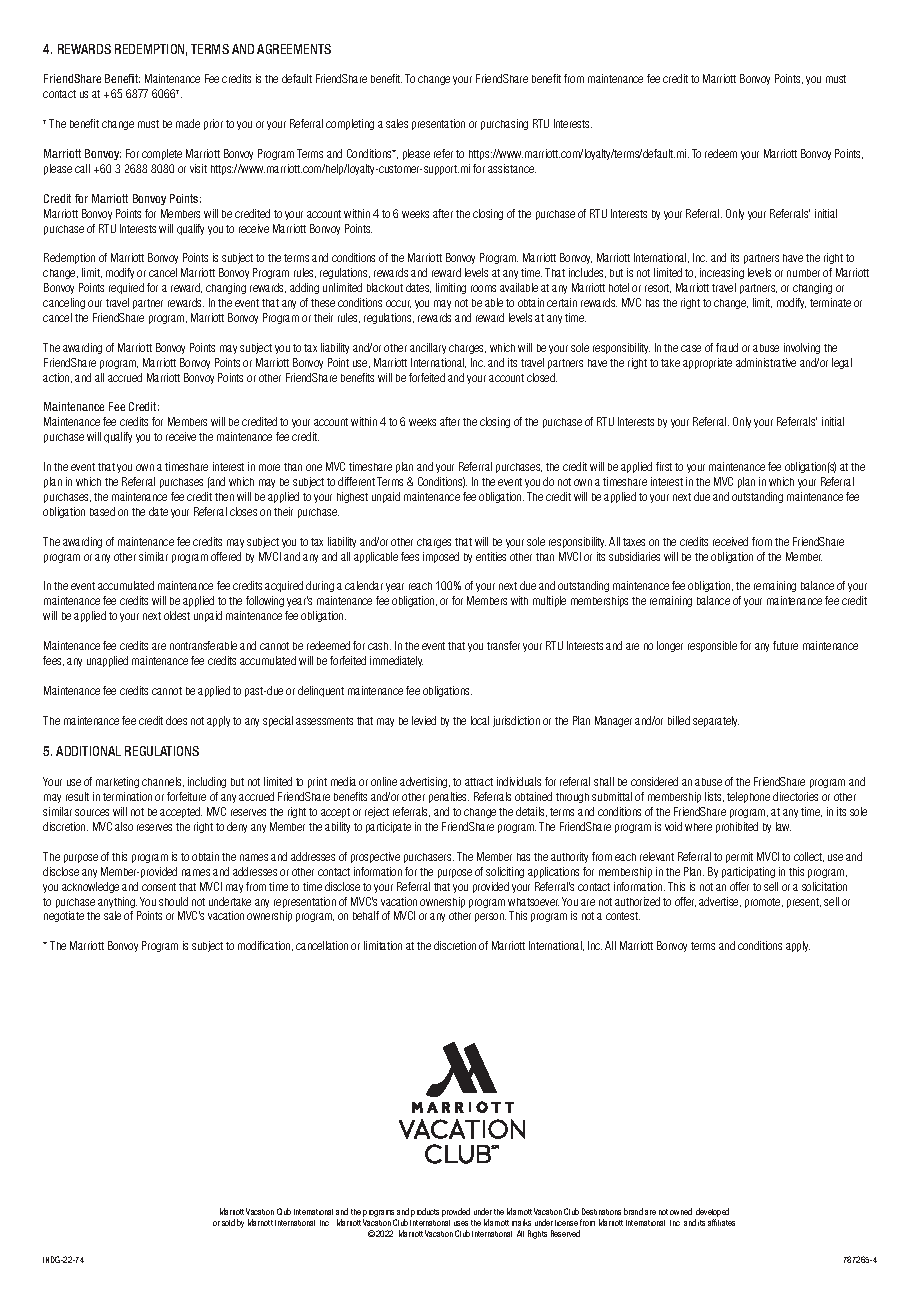 This image has height=1308, width=924. Describe the element at coordinates (722, 273) in the image. I see `increasing` at that location.
